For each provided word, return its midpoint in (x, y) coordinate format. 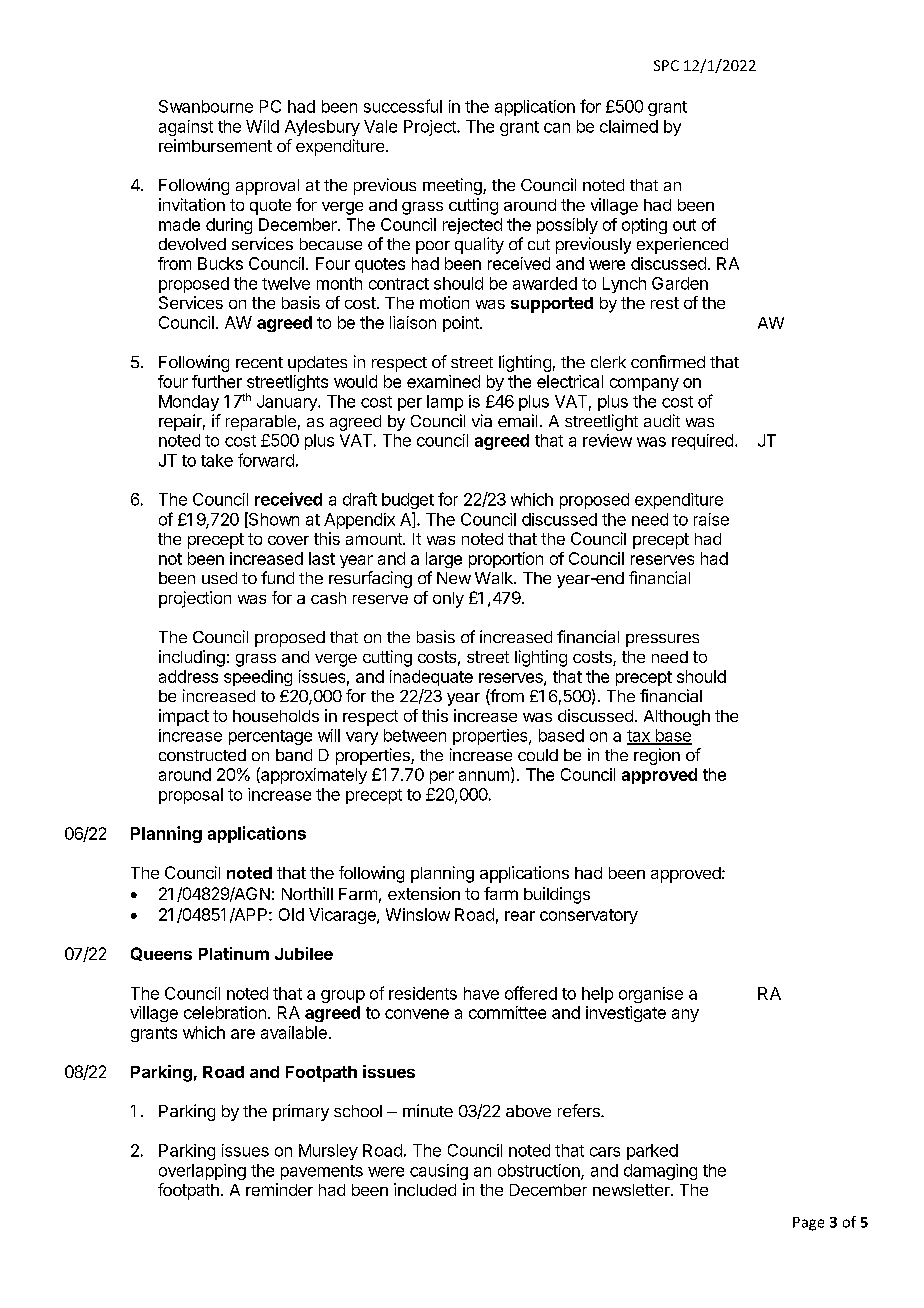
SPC (666, 65)
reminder (279, 1189)
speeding (258, 678)
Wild (262, 126)
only (448, 600)
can (557, 128)
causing (439, 1172)
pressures (662, 640)
